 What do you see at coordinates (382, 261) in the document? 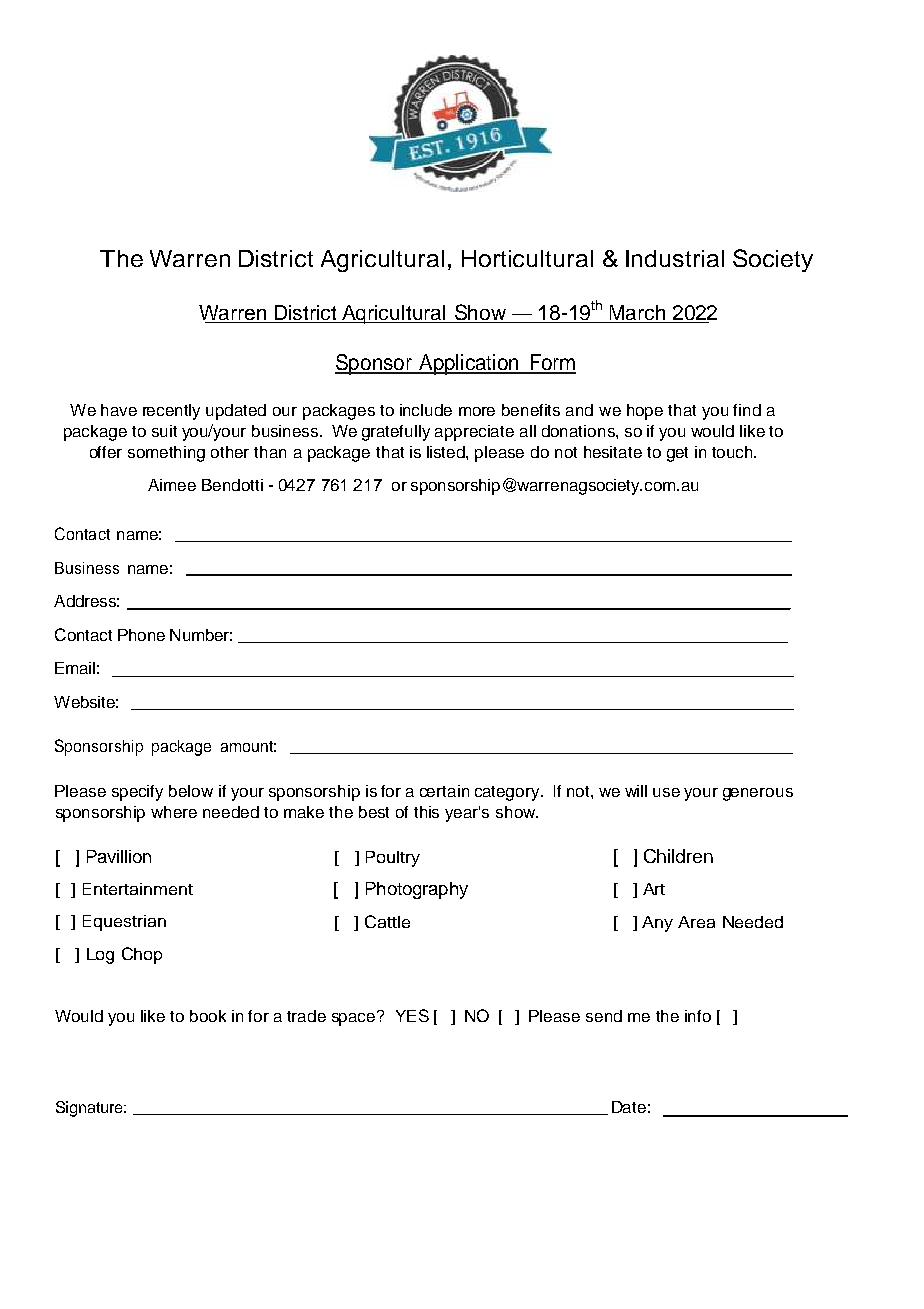
I see `Agricultural` at bounding box center [382, 261].
